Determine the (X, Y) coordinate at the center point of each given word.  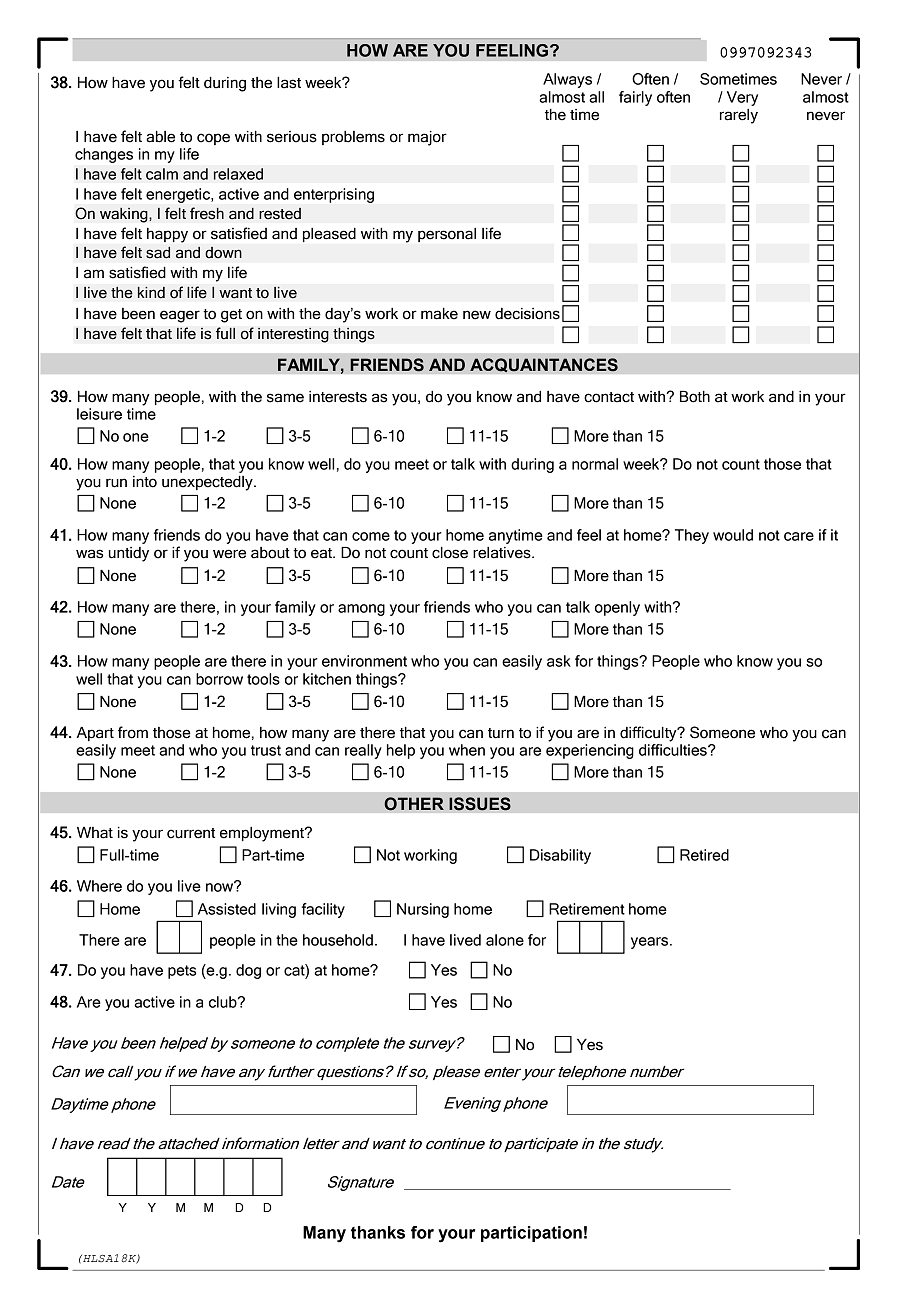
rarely (739, 116)
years (651, 943)
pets (182, 972)
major (427, 138)
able (160, 137)
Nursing (423, 910)
